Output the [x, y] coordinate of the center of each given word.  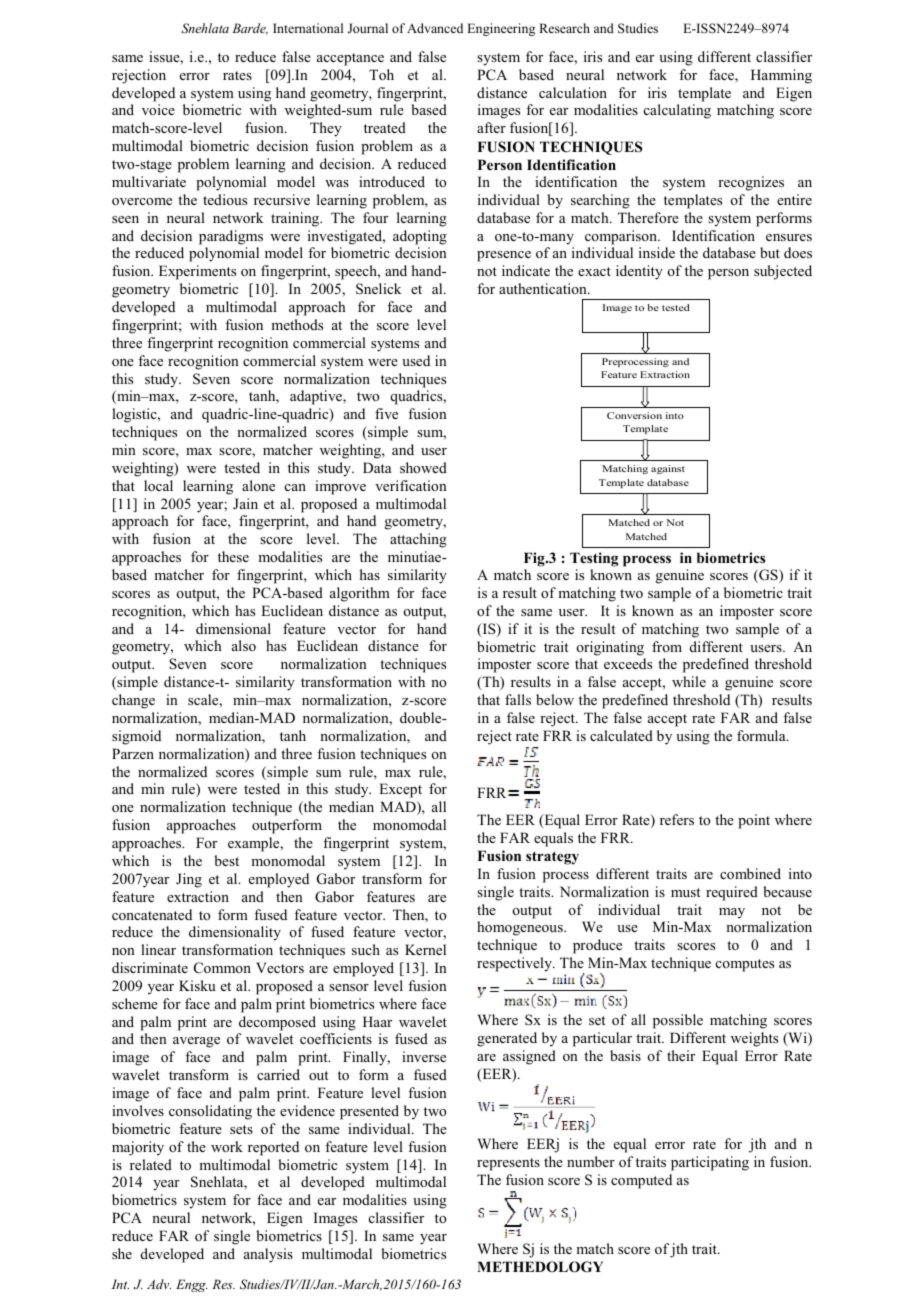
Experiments [197, 272]
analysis [268, 1255]
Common [222, 968]
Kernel [425, 949]
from [667, 646]
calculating [677, 111]
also [244, 645]
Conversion [634, 415]
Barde [250, 29]
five [386, 413]
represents [508, 1164]
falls [518, 699]
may [732, 913]
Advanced [435, 28]
